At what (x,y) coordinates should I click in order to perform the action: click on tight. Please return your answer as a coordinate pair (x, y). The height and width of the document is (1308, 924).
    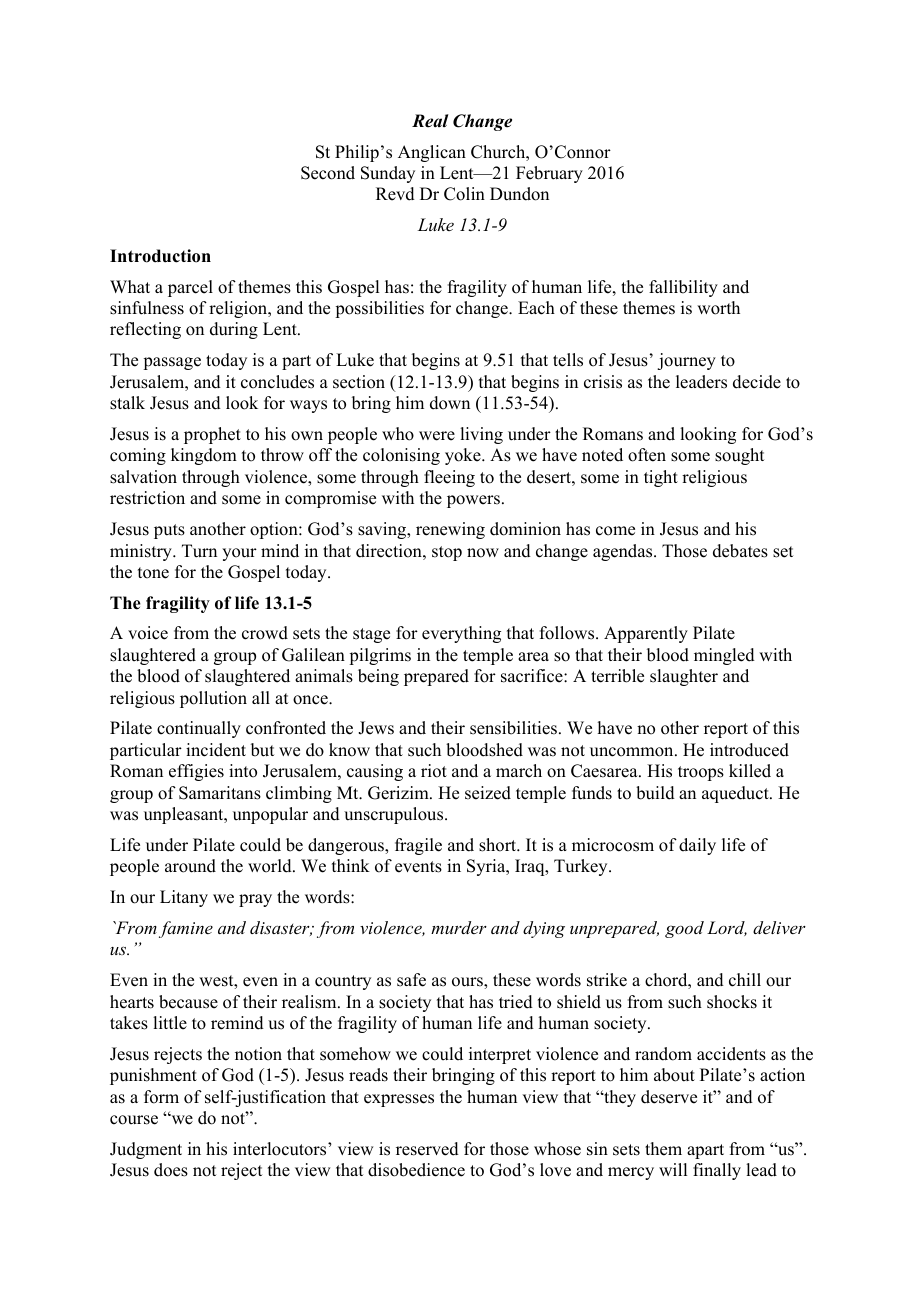
    Looking at the image, I should click on (661, 478).
